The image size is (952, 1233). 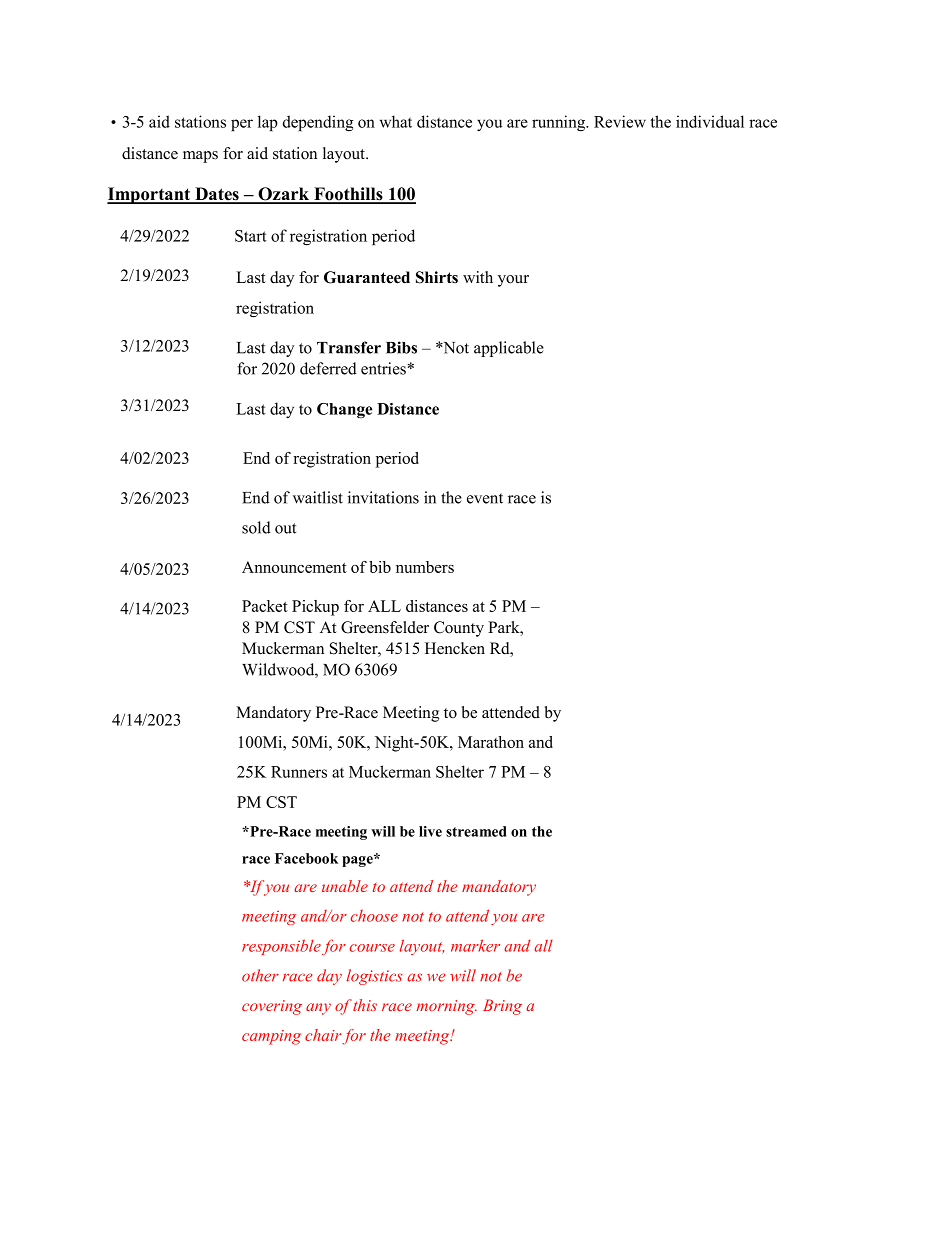 I want to click on what, so click(x=396, y=121).
